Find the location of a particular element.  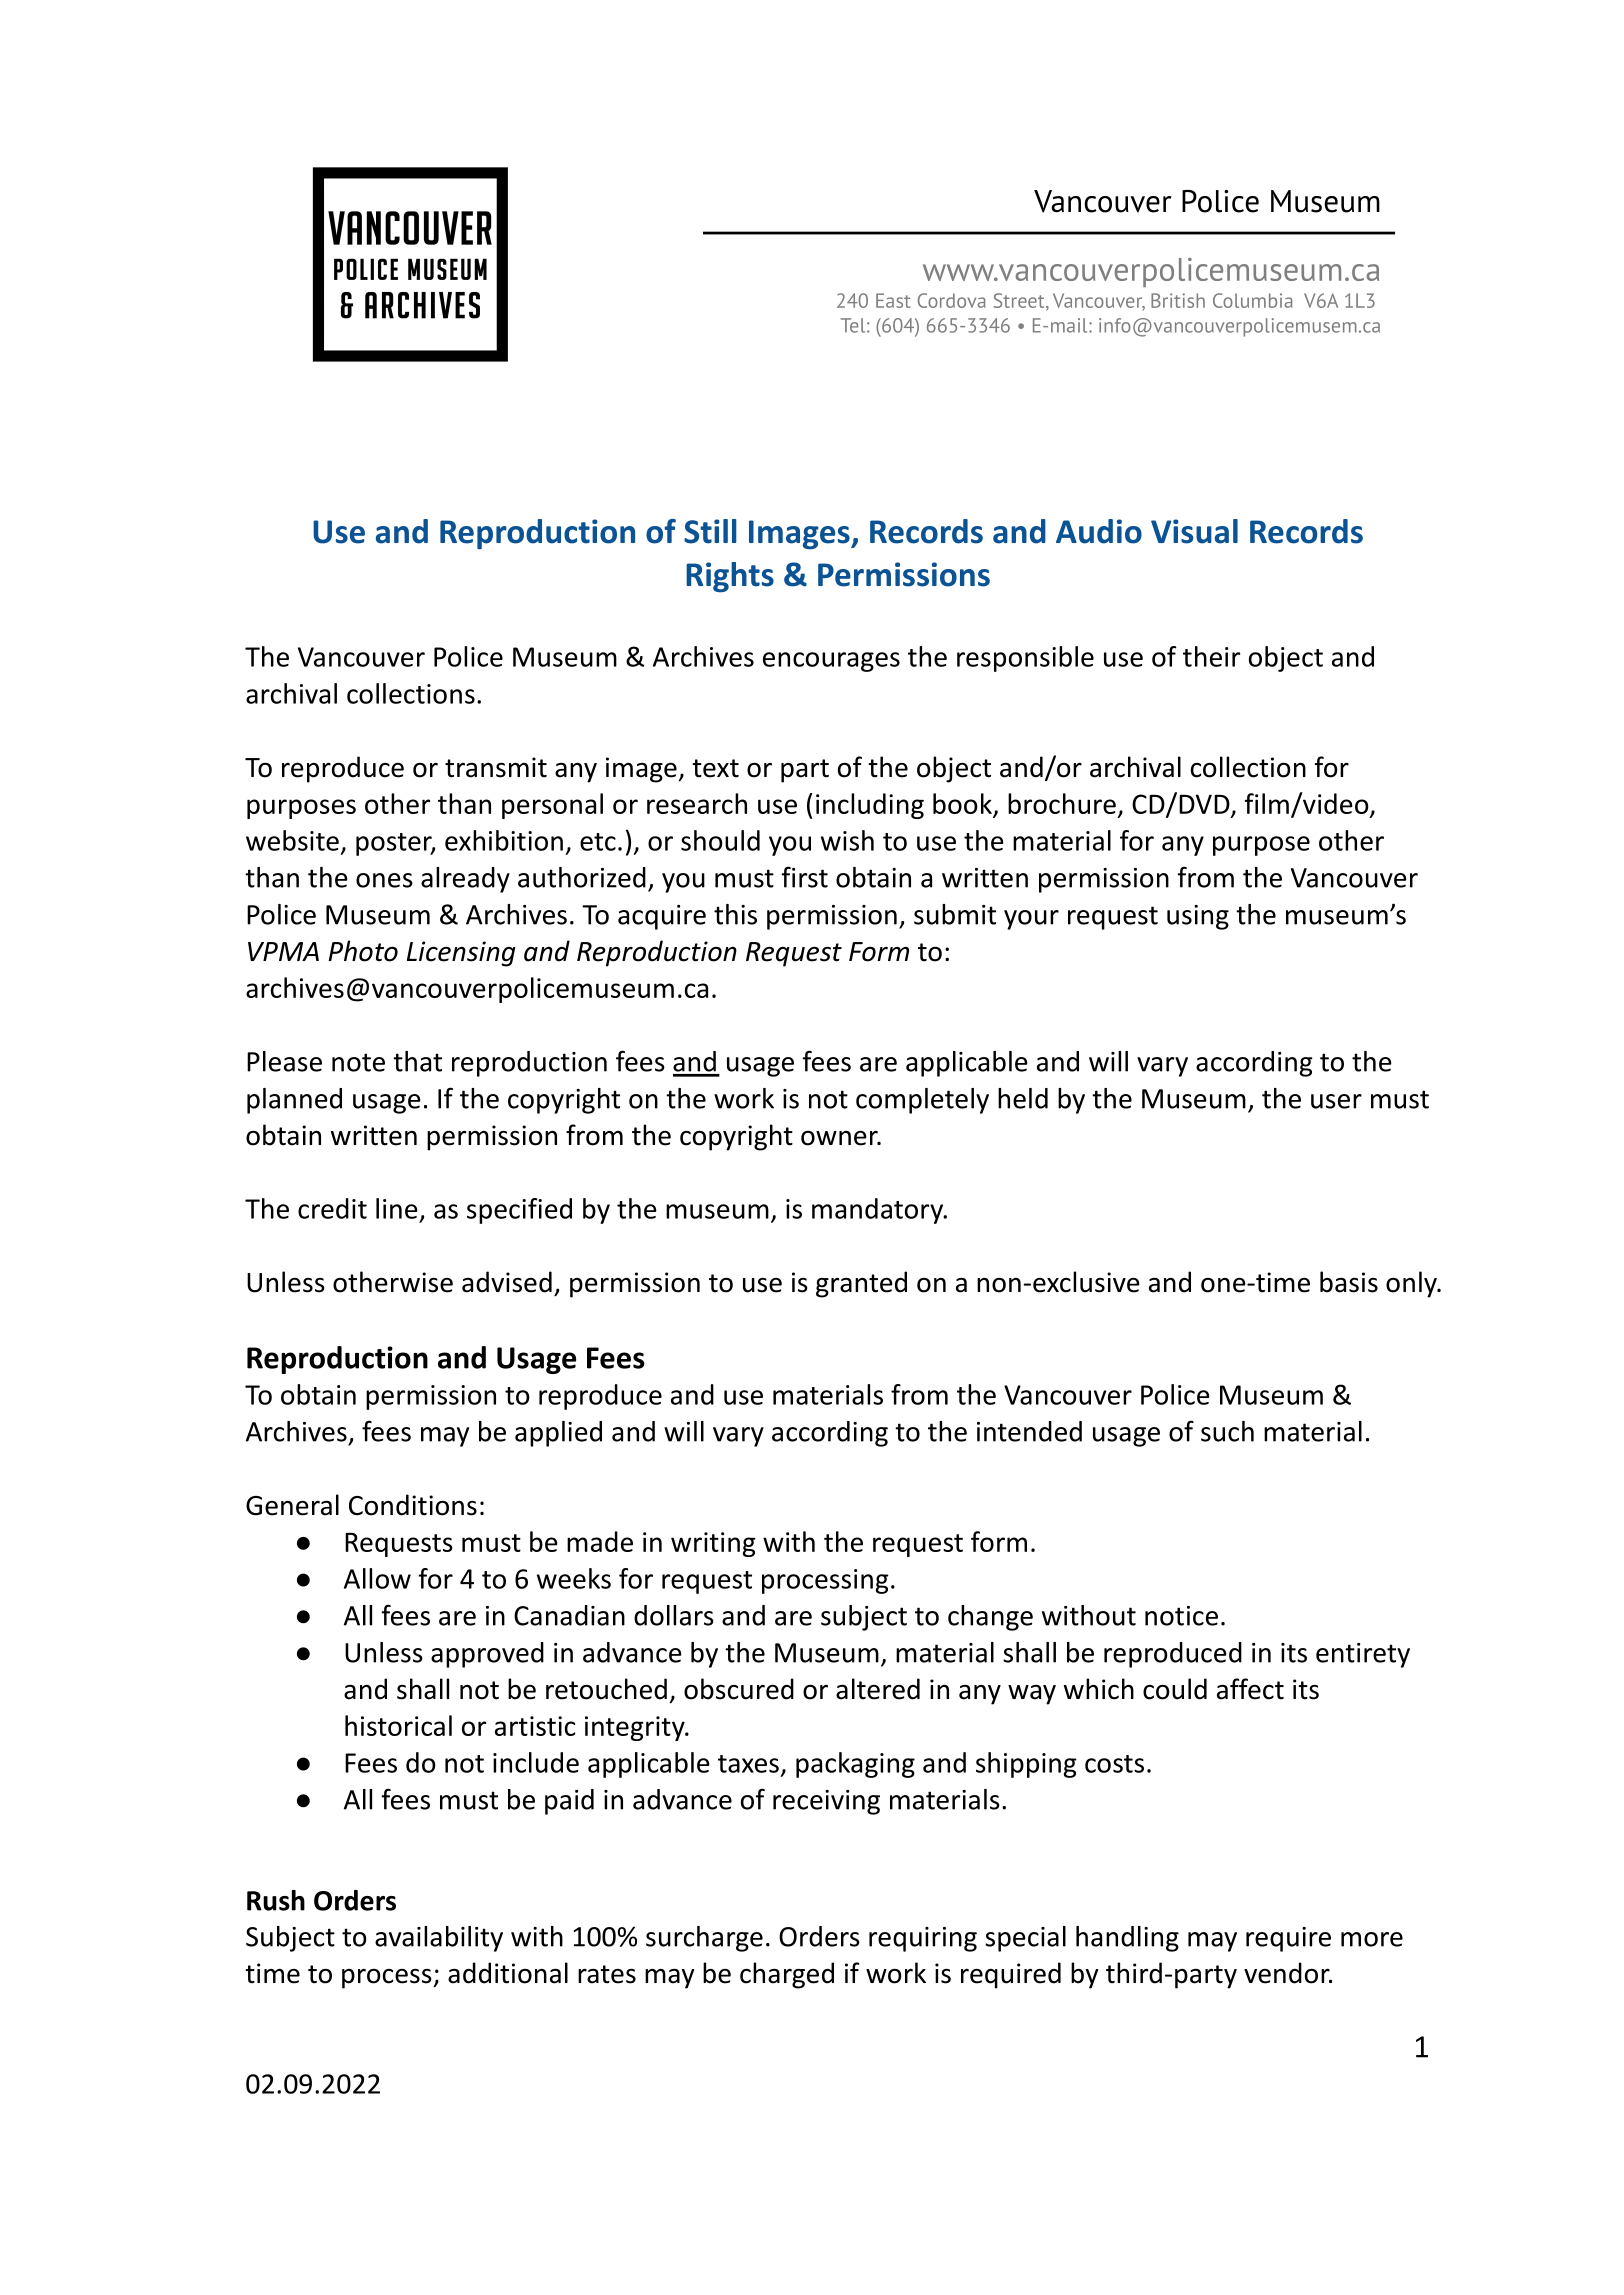

Conditions is located at coordinates (413, 1505).
